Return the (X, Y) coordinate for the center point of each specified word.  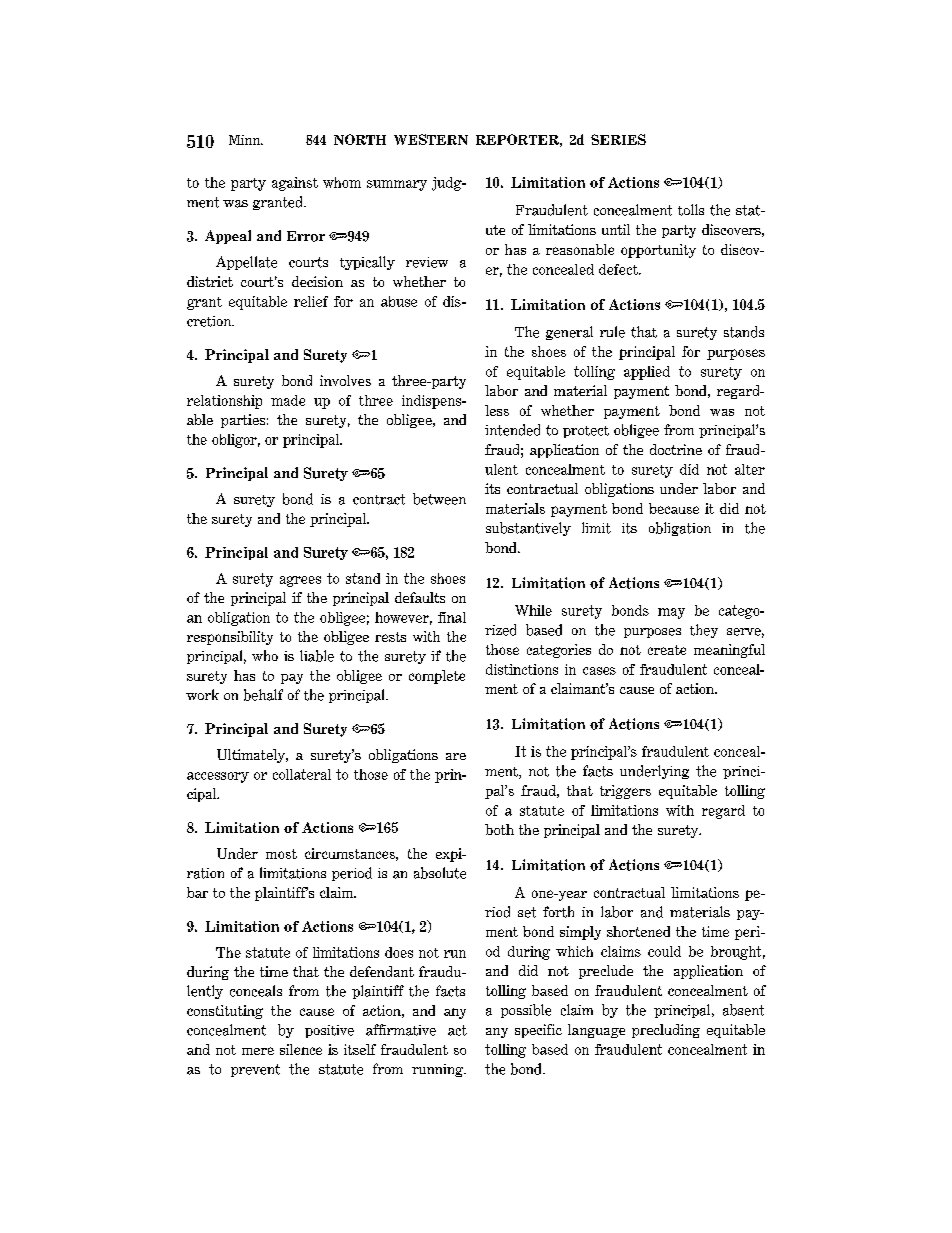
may (671, 613)
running (439, 1070)
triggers (625, 792)
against (295, 184)
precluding (666, 1031)
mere (258, 1051)
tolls (691, 210)
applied (647, 373)
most (281, 854)
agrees (300, 581)
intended (512, 430)
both (499, 829)
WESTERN (431, 139)
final (452, 617)
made (288, 400)
